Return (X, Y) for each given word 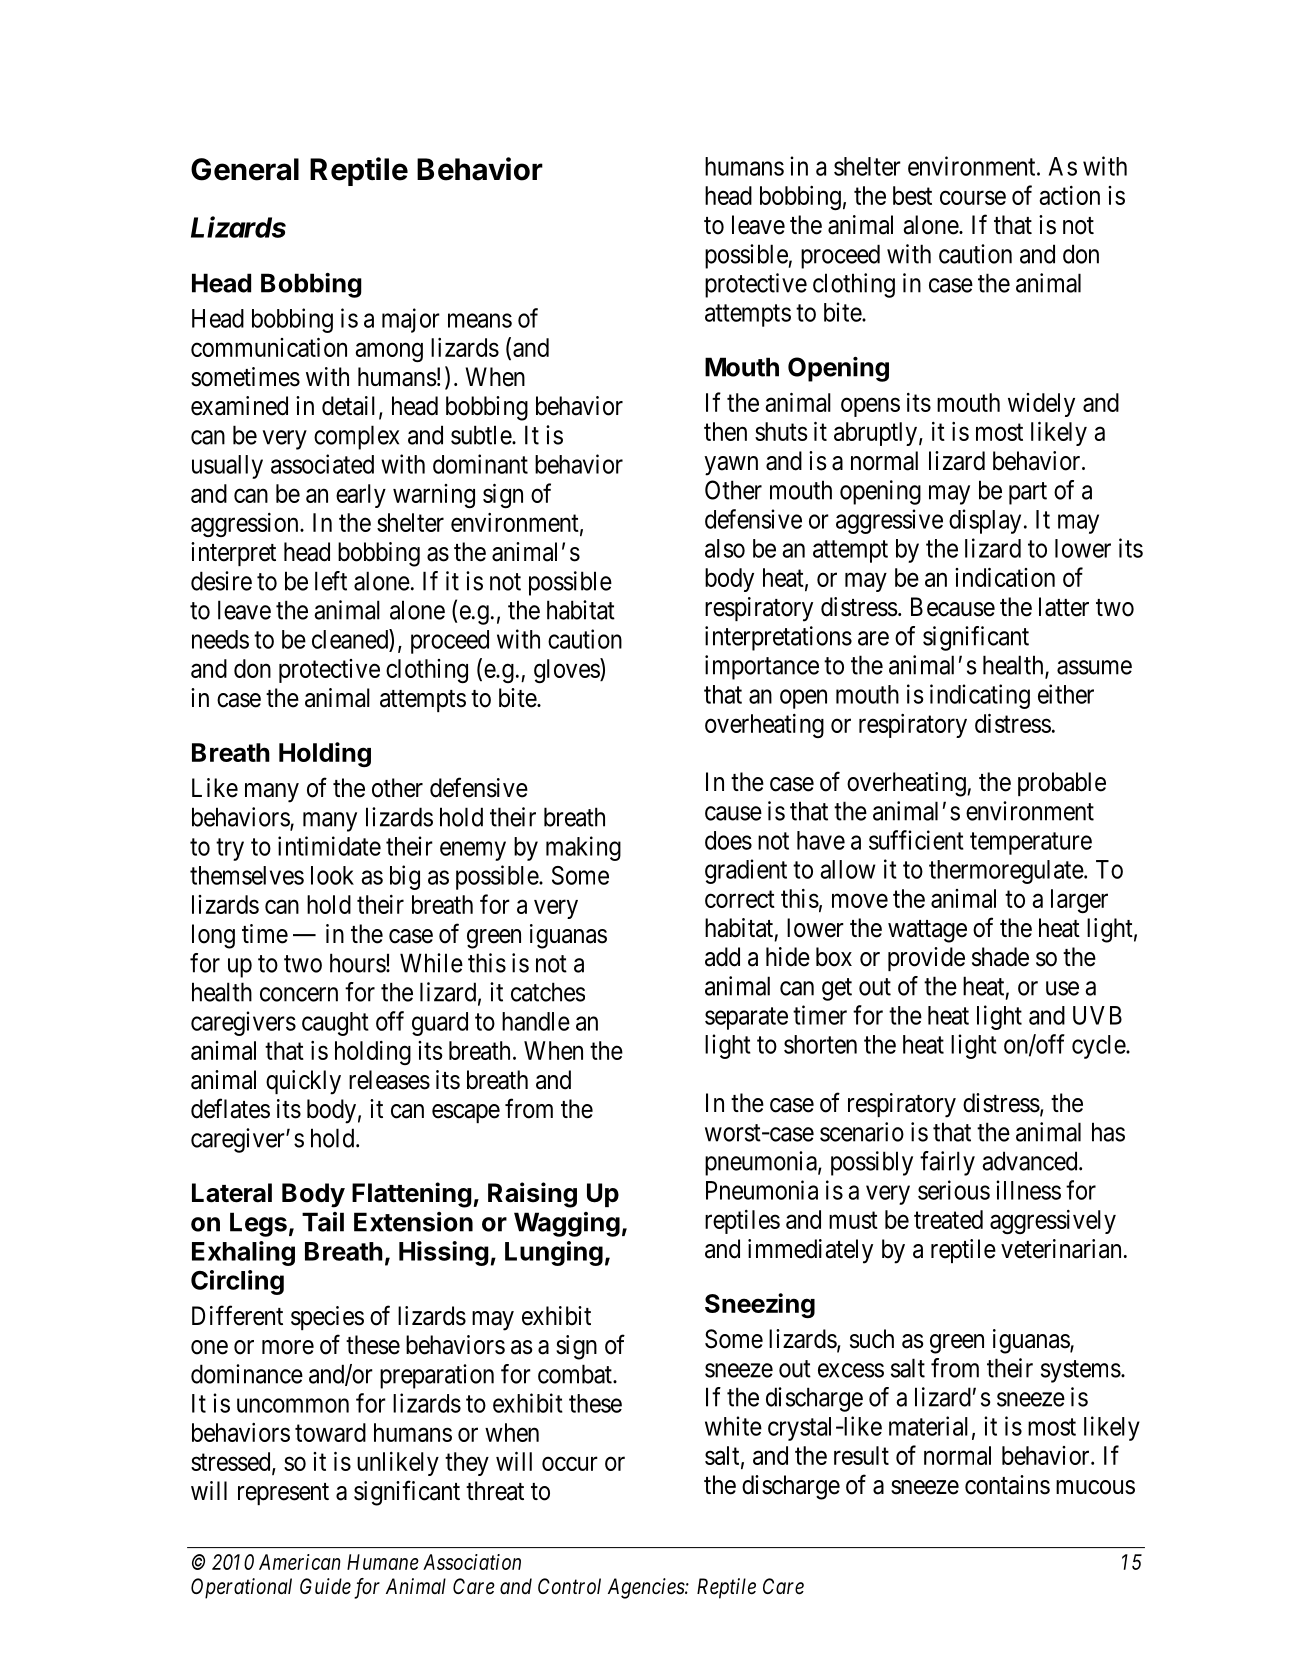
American (300, 1562)
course (973, 198)
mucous (1095, 1487)
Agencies (647, 1588)
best (912, 195)
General (245, 169)
